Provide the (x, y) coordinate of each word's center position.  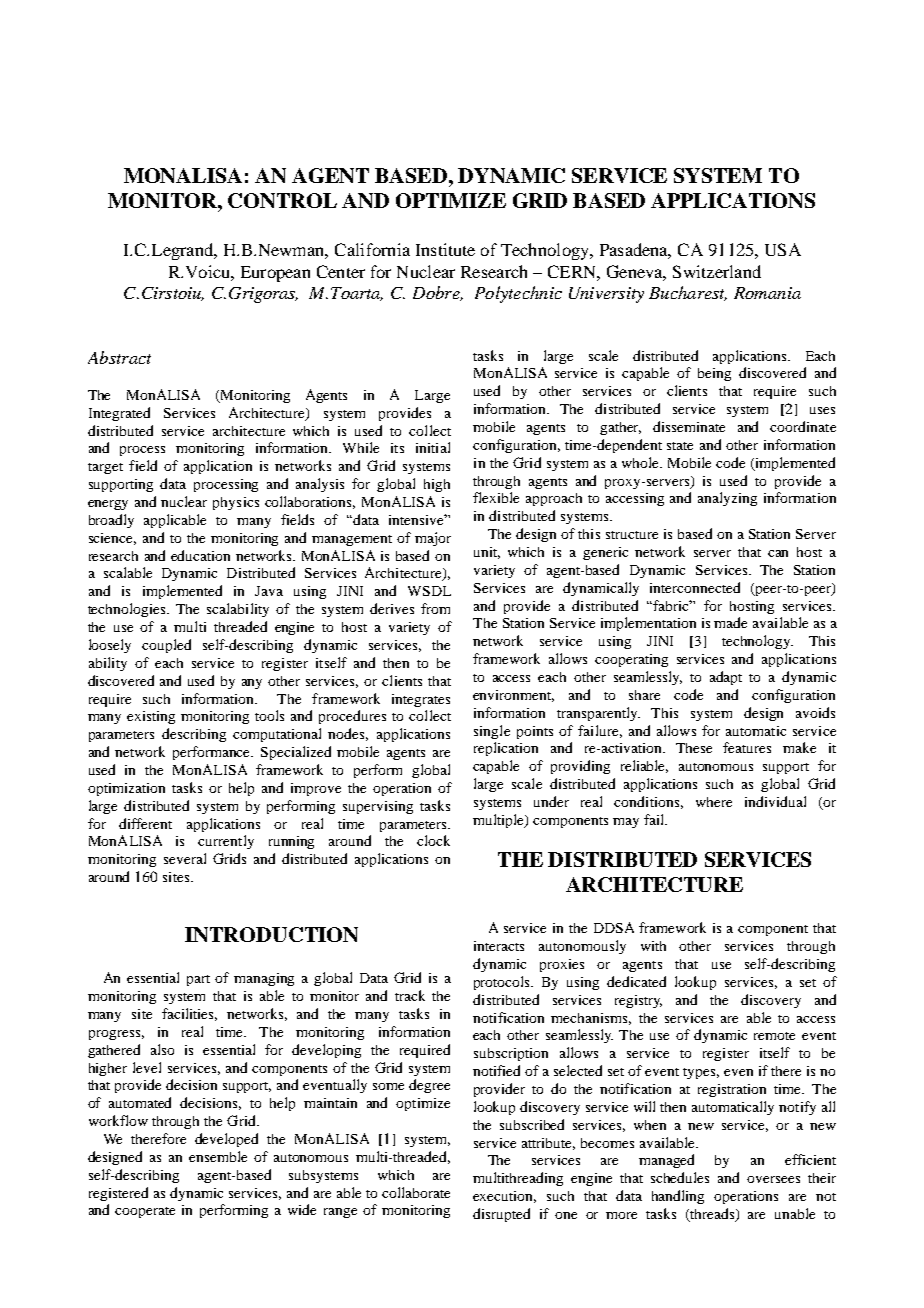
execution (504, 1197)
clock (433, 840)
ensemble (218, 1156)
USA (783, 249)
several (185, 858)
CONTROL (282, 200)
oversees (773, 1179)
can (778, 553)
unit (487, 553)
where (714, 802)
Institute (445, 249)
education (200, 555)
